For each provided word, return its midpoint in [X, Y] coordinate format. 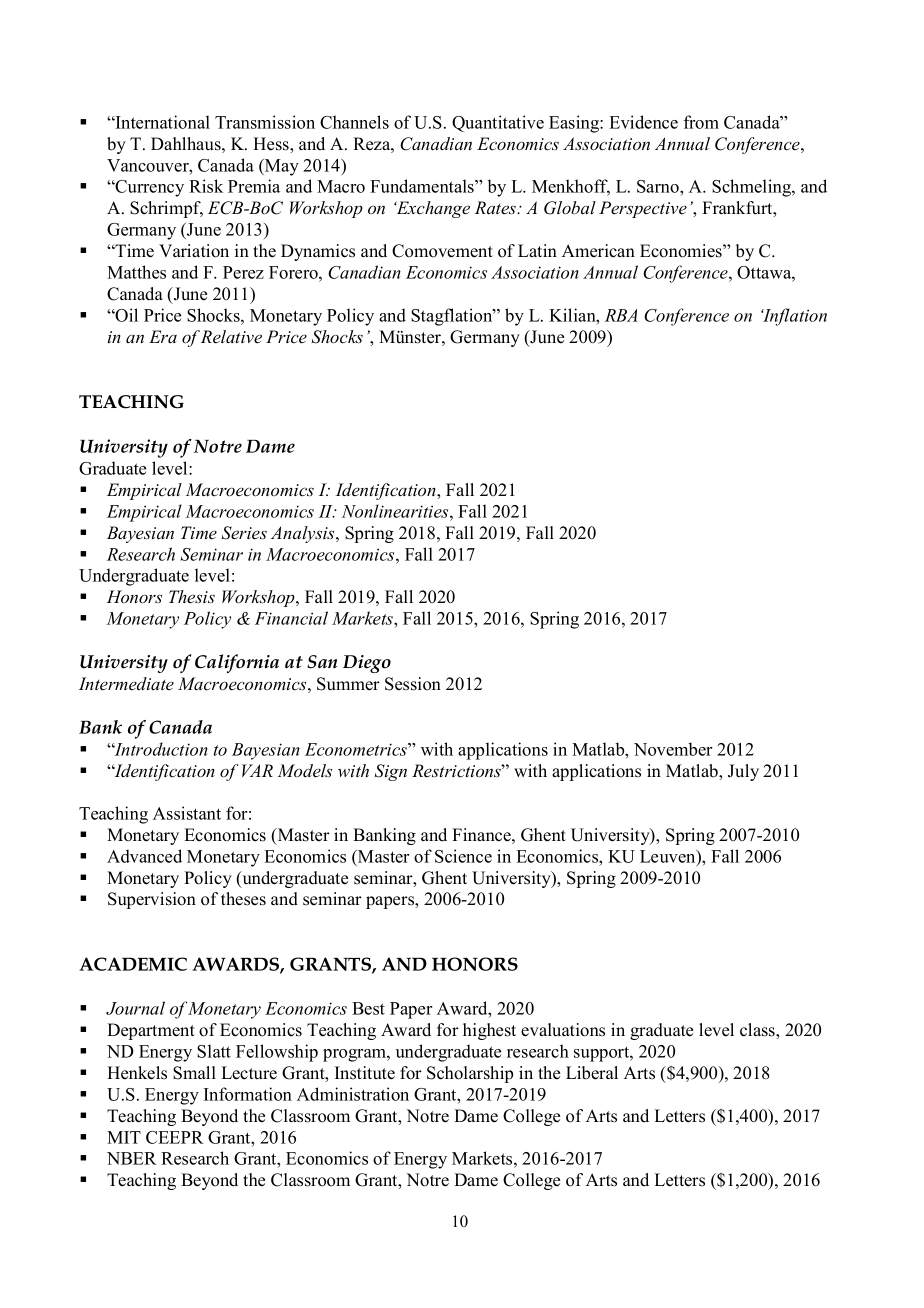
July [743, 772]
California [237, 663]
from [701, 122]
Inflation [794, 317]
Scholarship [470, 1074]
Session [413, 684]
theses [243, 899]
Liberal [592, 1073]
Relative [231, 337]
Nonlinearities [396, 511]
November [673, 749]
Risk [206, 186]
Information [248, 1094]
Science [463, 856]
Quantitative [498, 123]
